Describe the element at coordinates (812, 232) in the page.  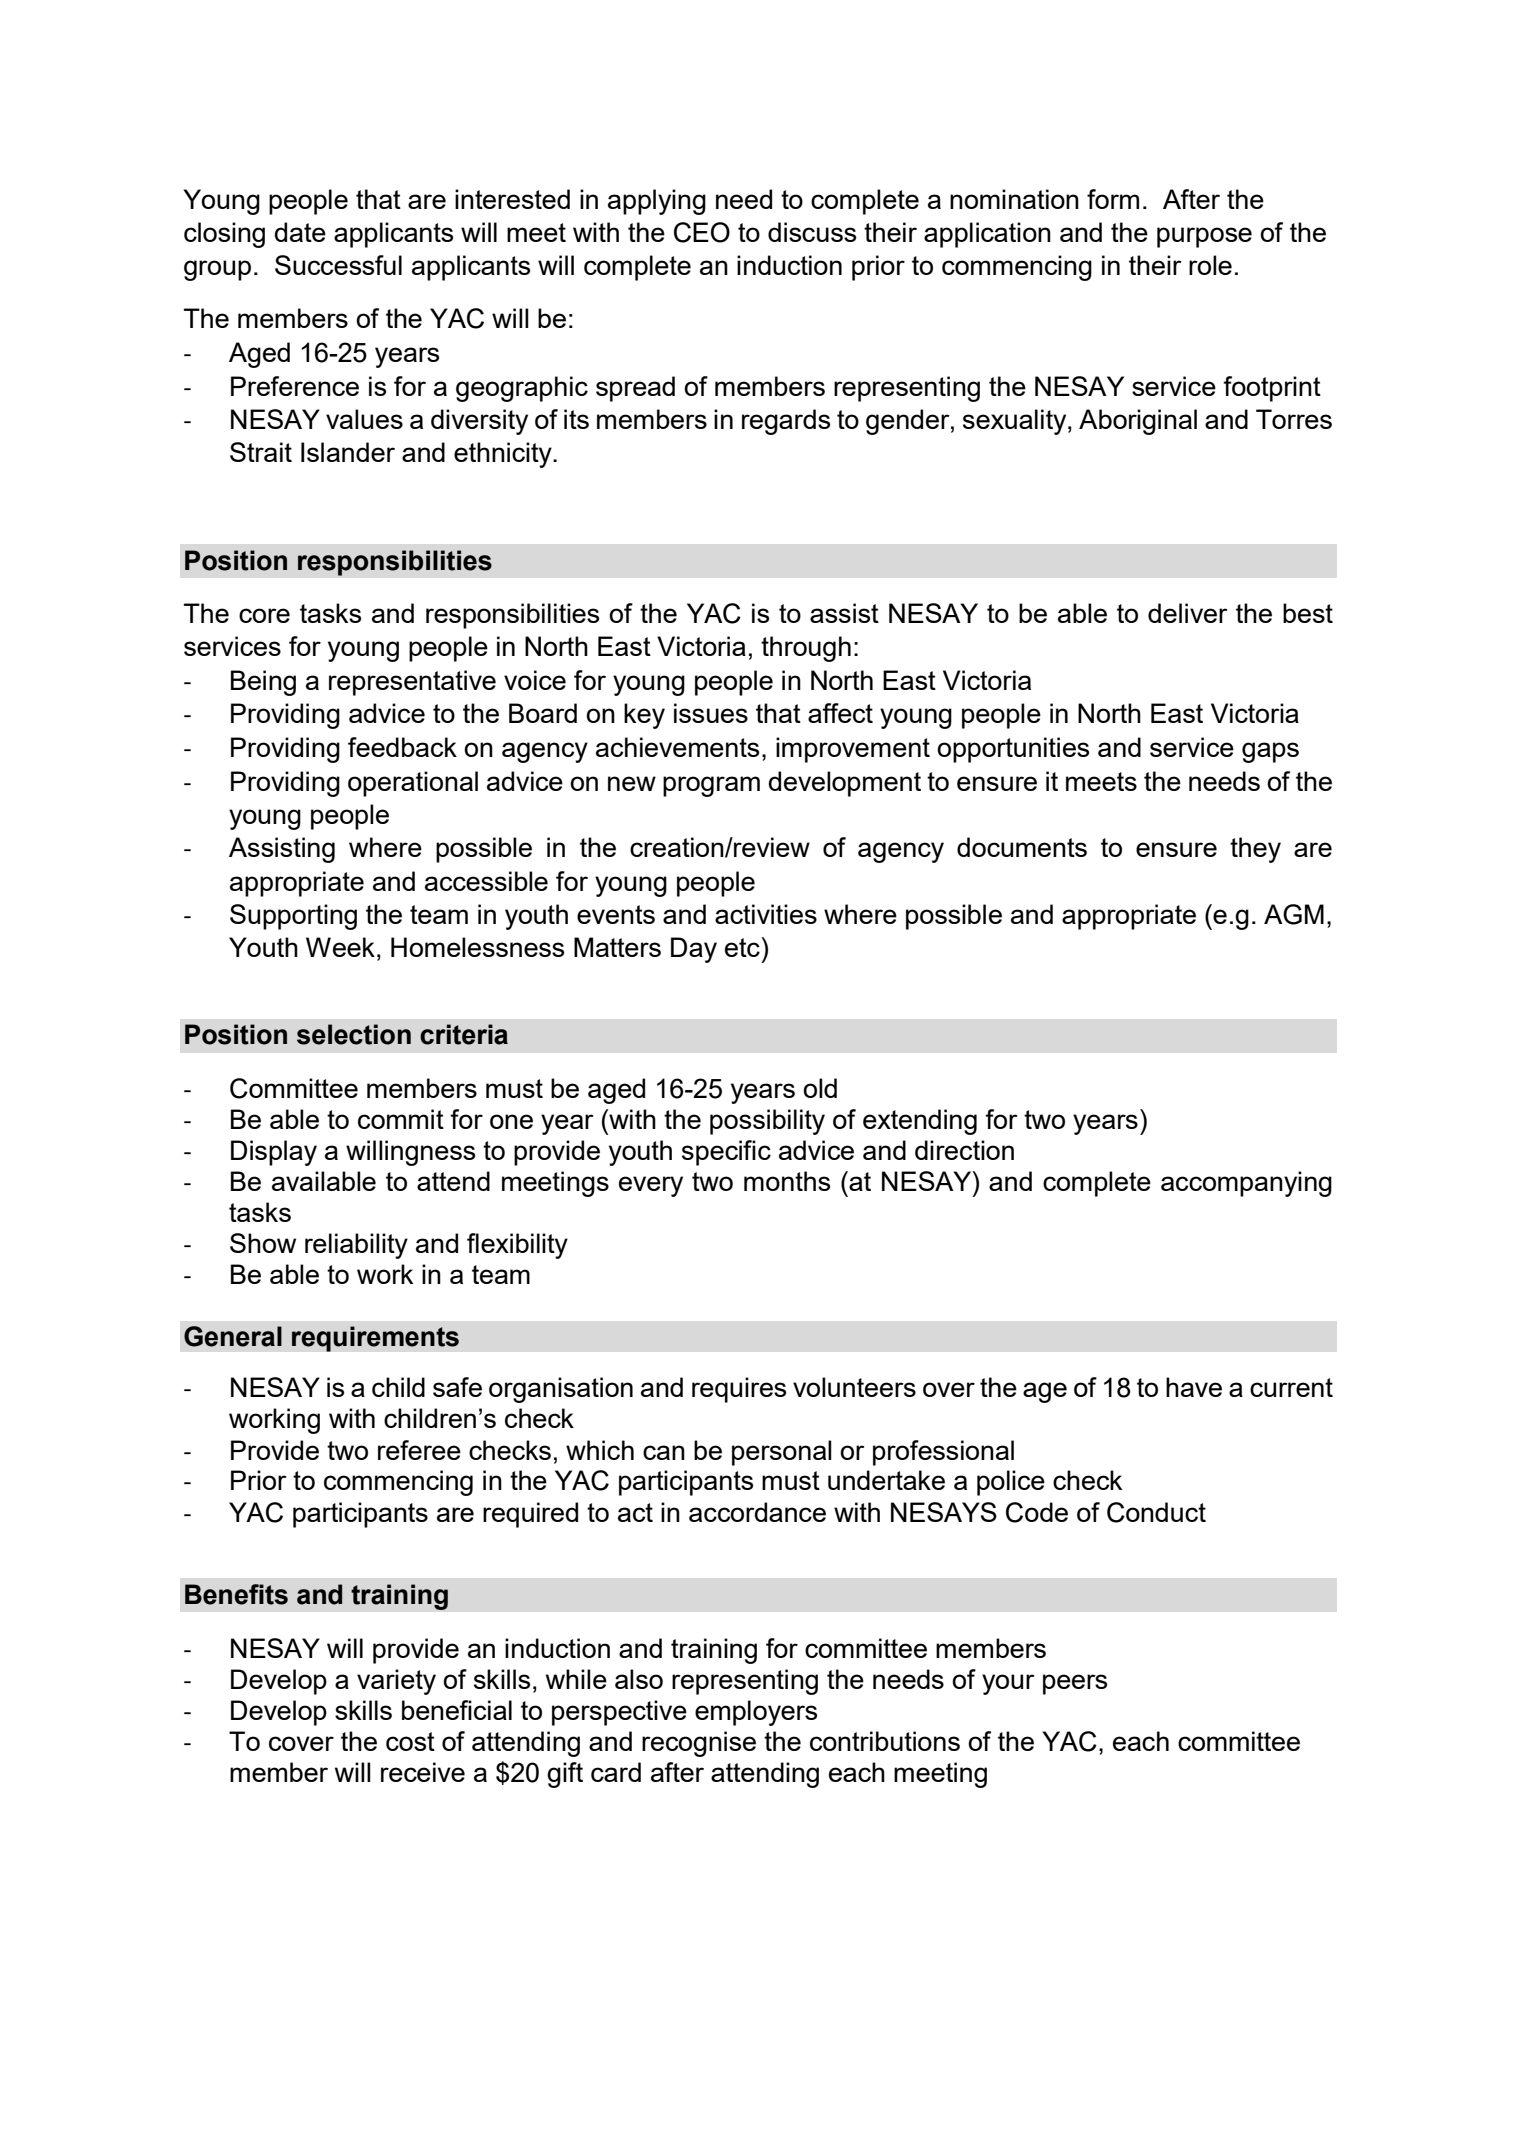
I see `discuss` at that location.
